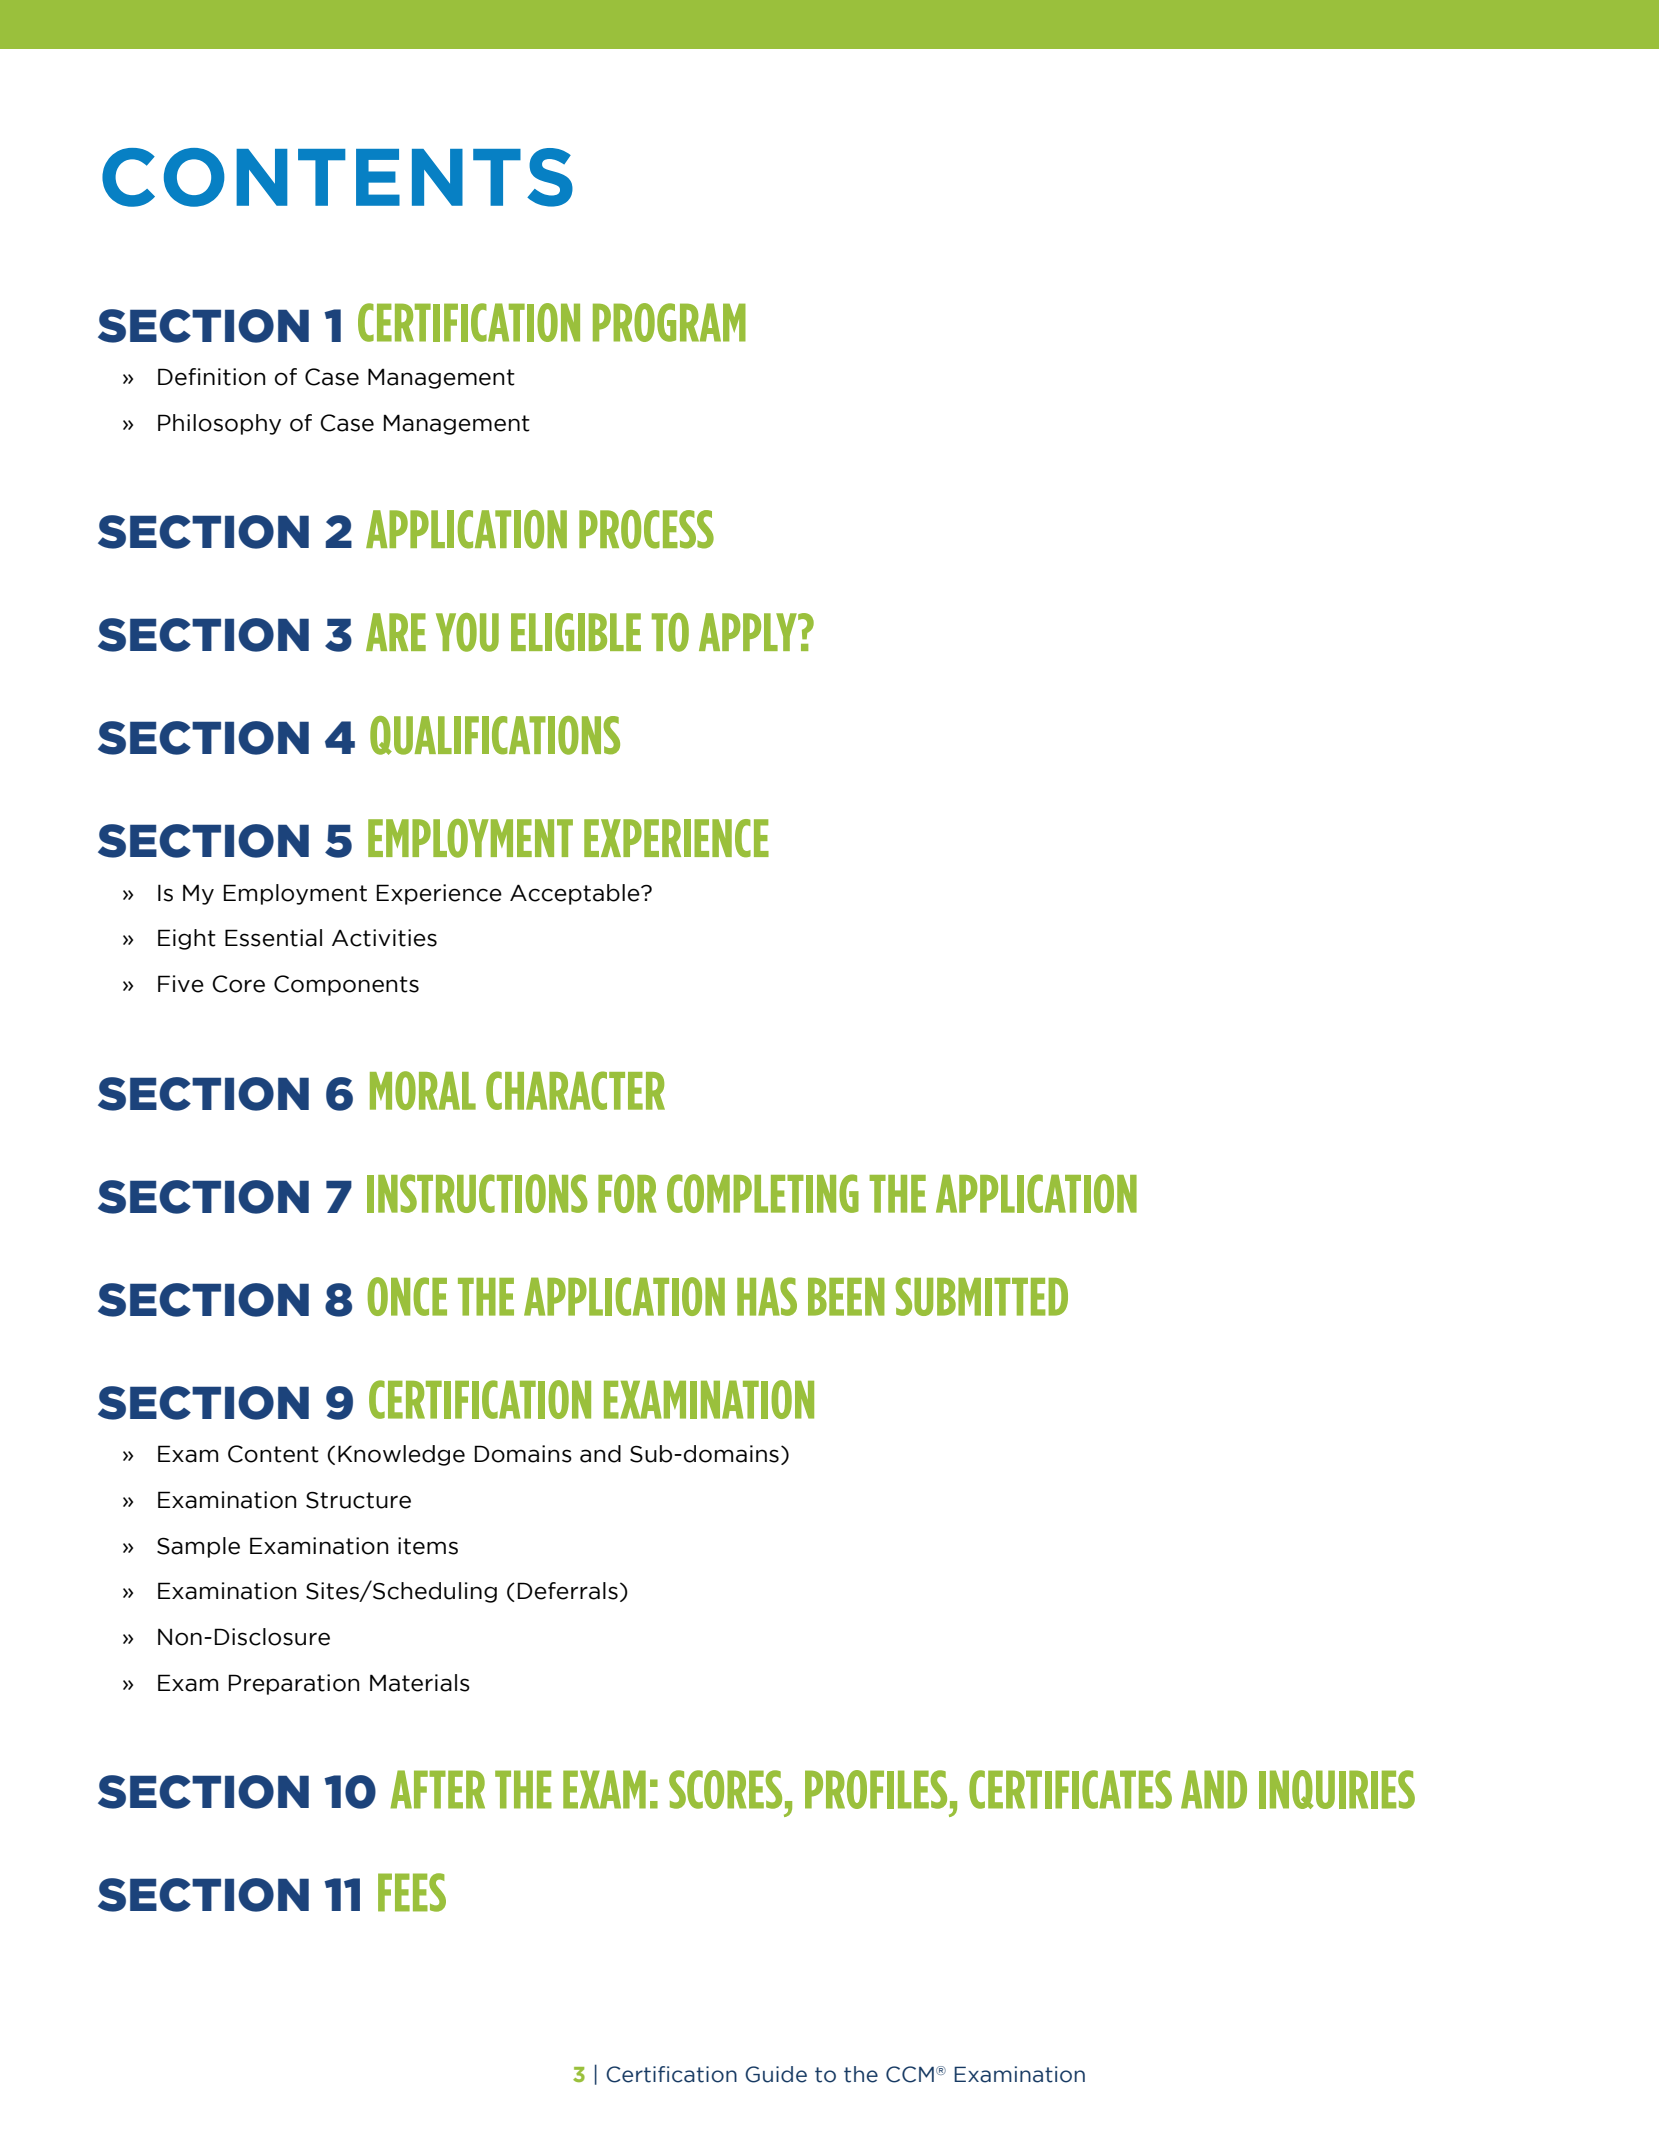 The height and width of the document is (2146, 1659). Describe the element at coordinates (846, 1297) in the document. I see `BEEN` at that location.
